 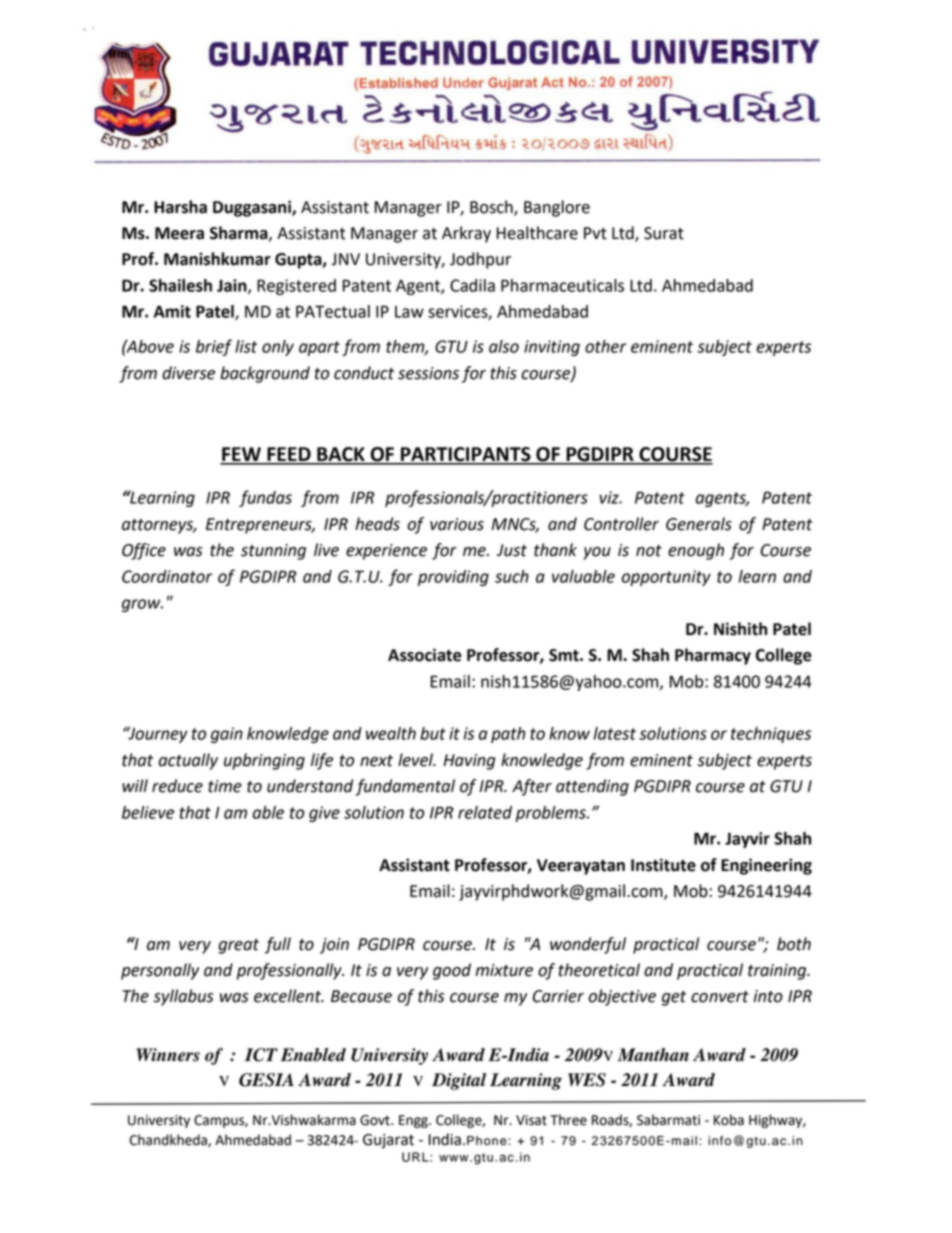 I want to click on Harsha, so click(x=180, y=207).
